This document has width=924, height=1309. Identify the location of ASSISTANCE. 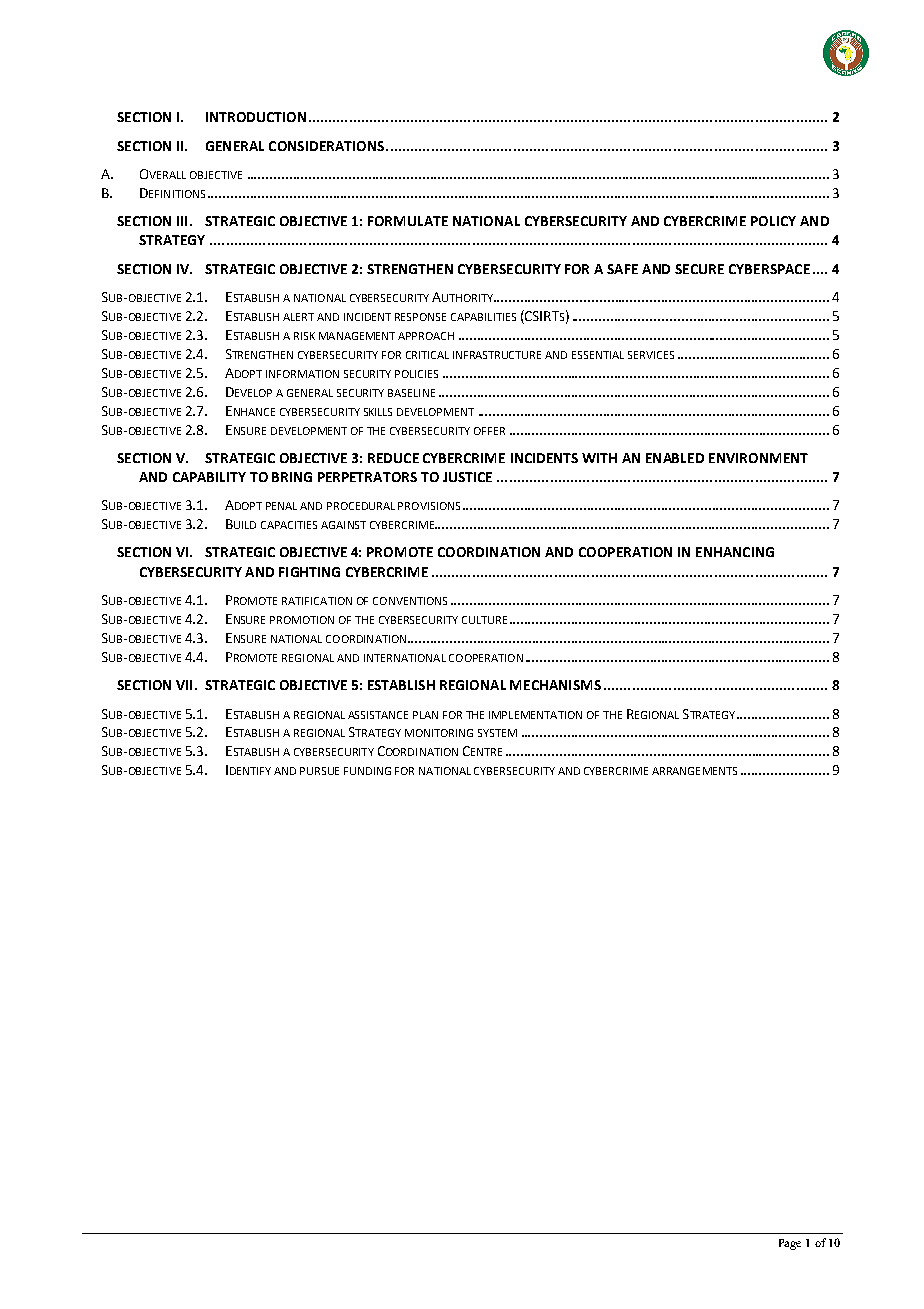
(378, 715).
